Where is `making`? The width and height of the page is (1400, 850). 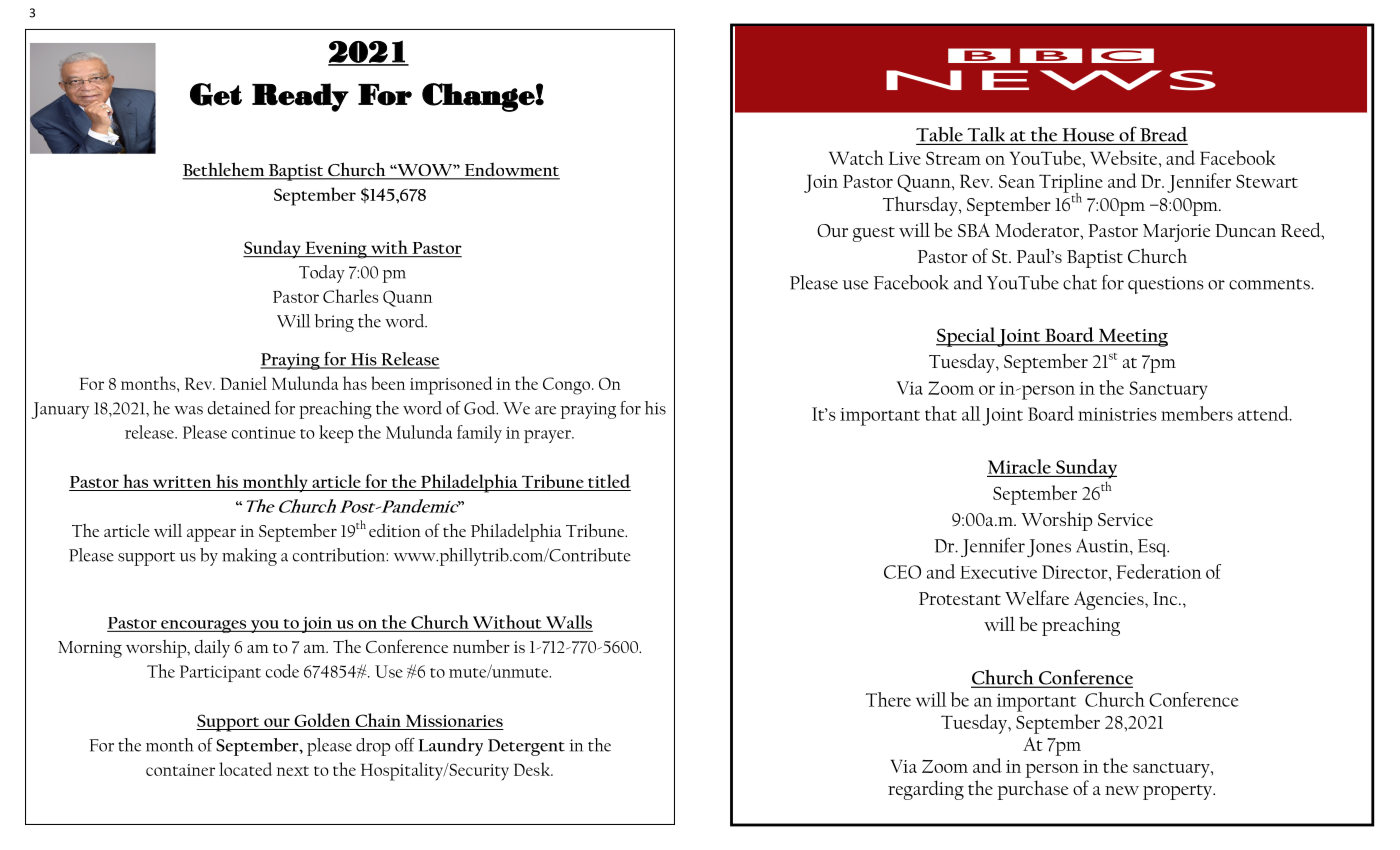
making is located at coordinates (249, 557).
